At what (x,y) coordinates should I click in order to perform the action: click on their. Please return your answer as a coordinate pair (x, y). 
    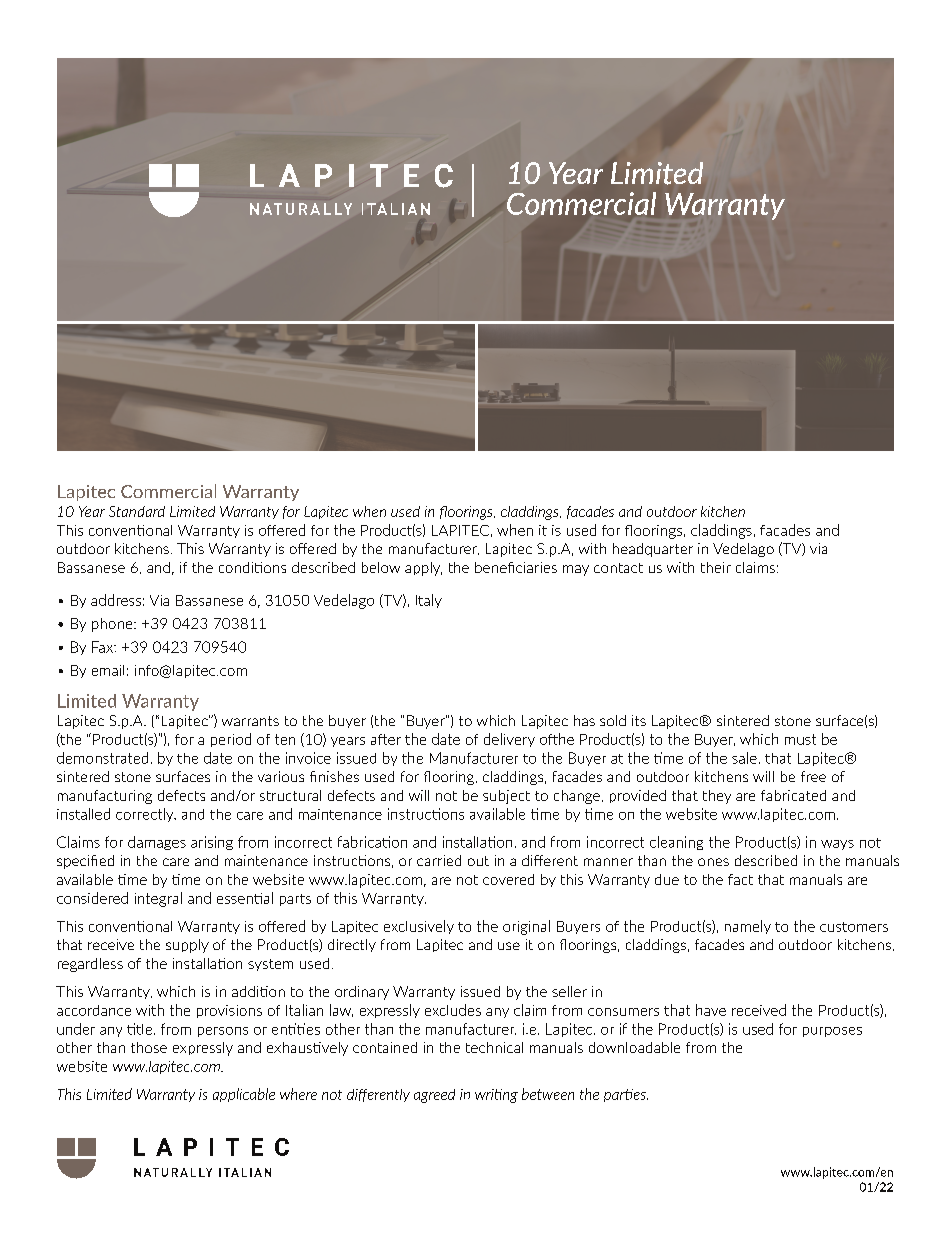
    Looking at the image, I should click on (716, 567).
